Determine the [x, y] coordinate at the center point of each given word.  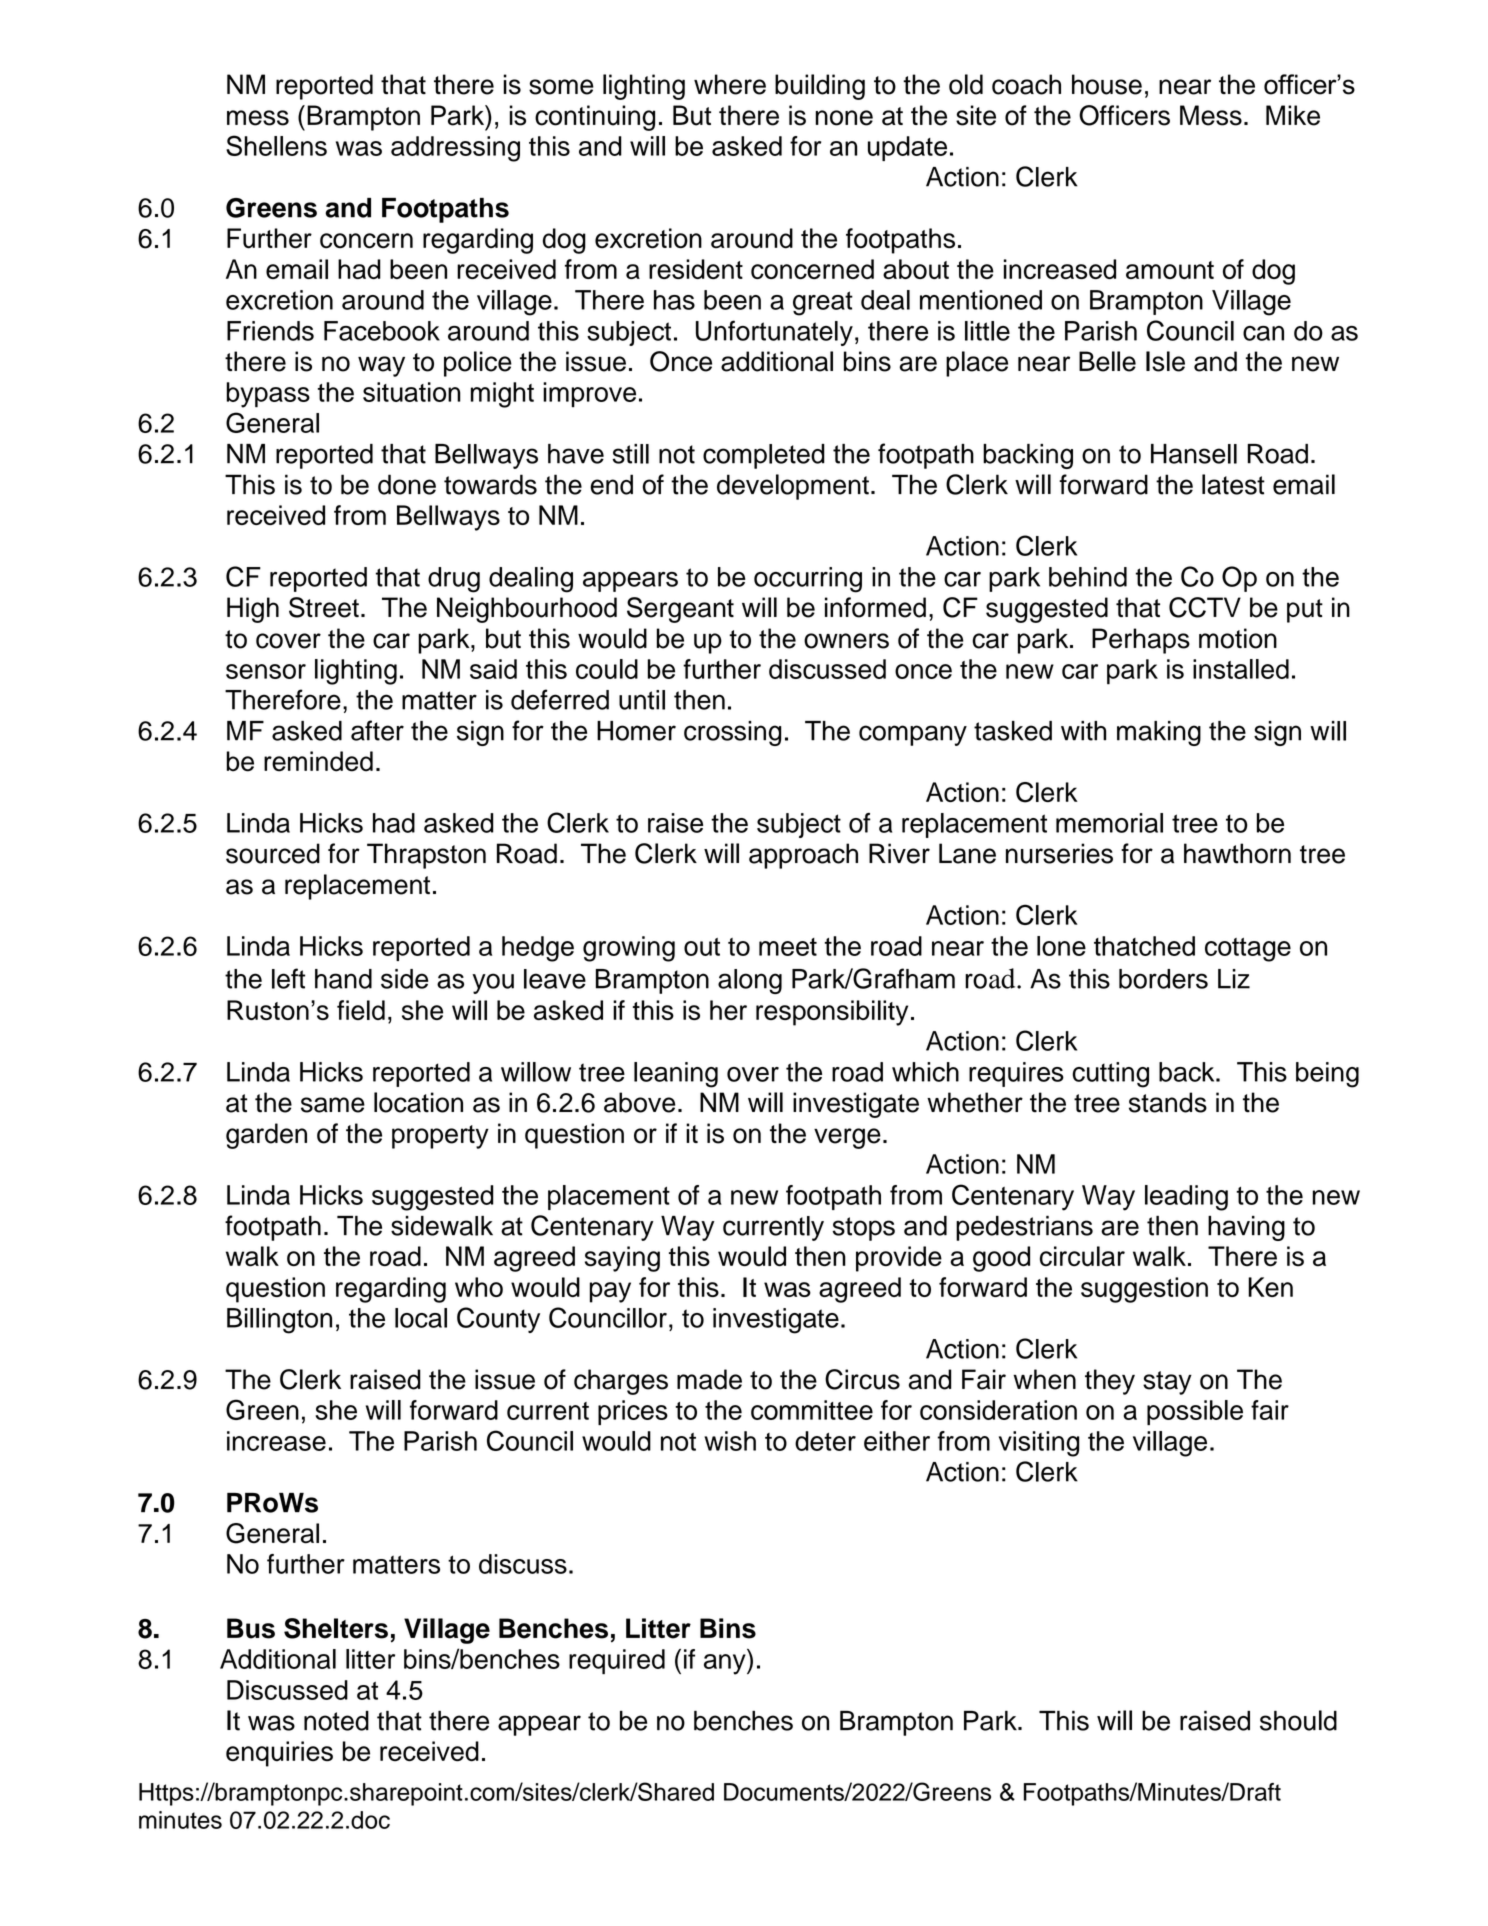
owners [846, 641]
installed [1241, 669]
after [377, 730]
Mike [1293, 115]
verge [847, 1138]
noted [336, 1721]
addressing [455, 149]
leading [1186, 1198]
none [844, 118]
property [440, 1137]
